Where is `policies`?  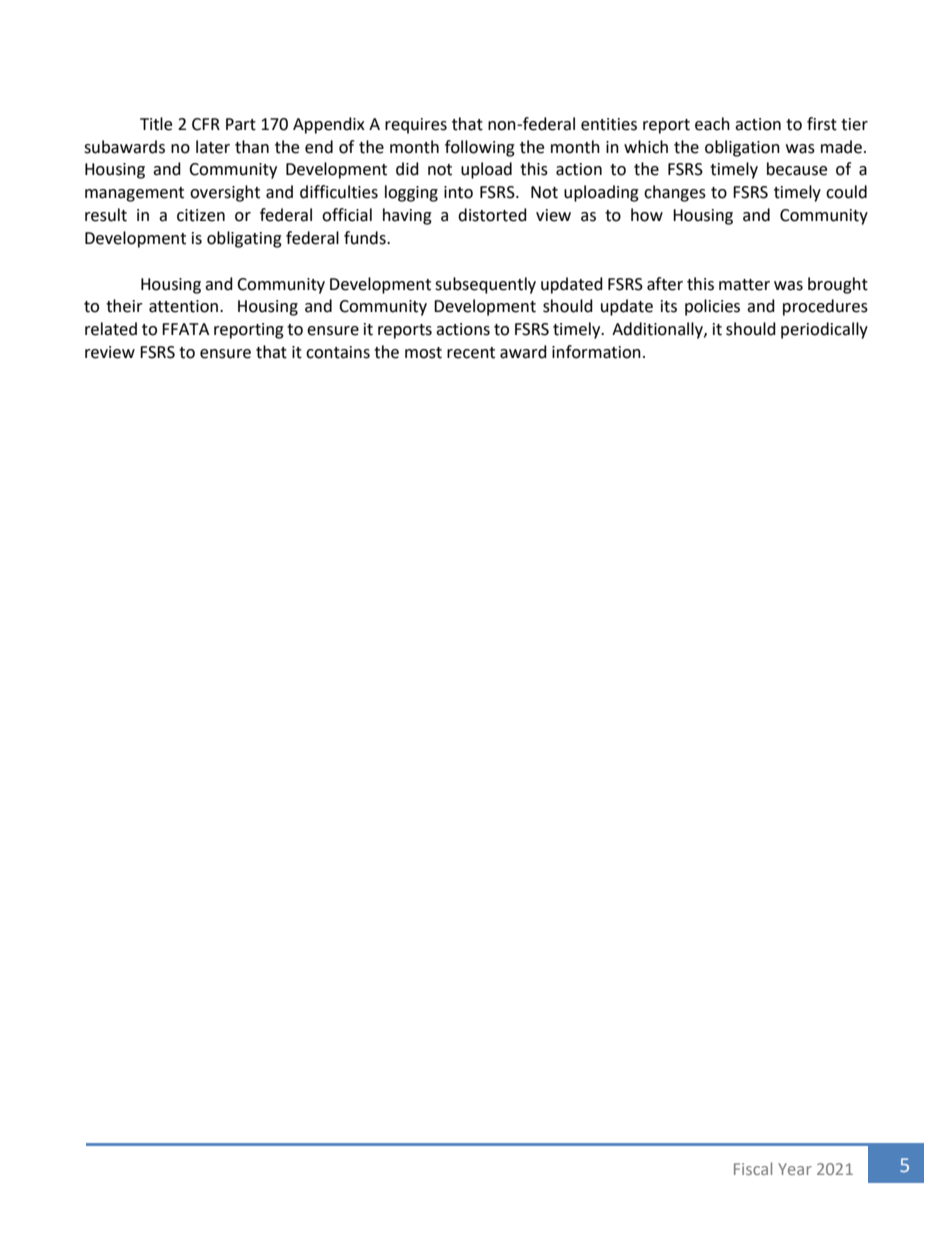 policies is located at coordinates (712, 307).
